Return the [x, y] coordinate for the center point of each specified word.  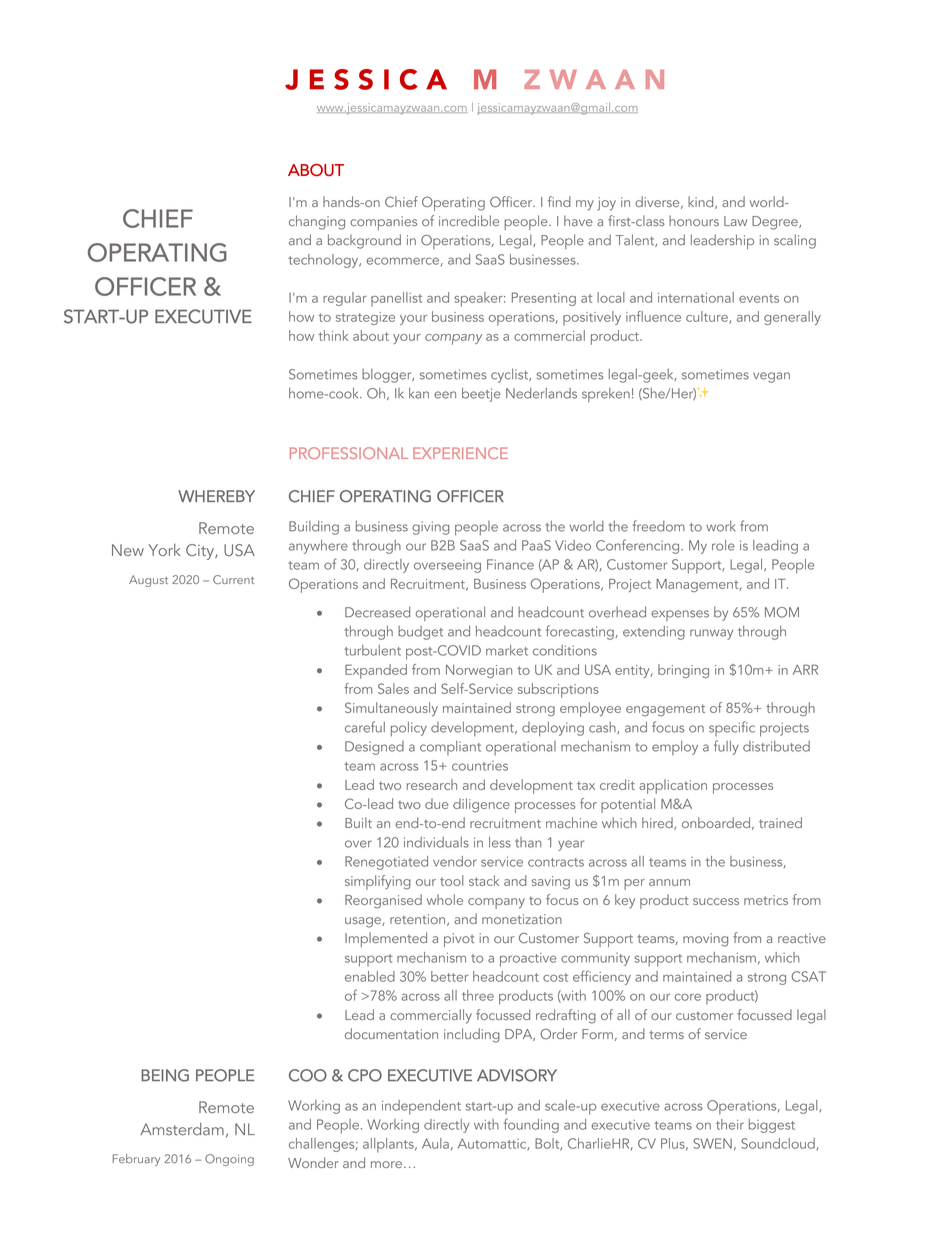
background [364, 241]
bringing [683, 671]
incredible [469, 220]
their [730, 1124]
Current [233, 579]
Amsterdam [182, 1129]
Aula [435, 1143]
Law [735, 221]
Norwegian [479, 671]
